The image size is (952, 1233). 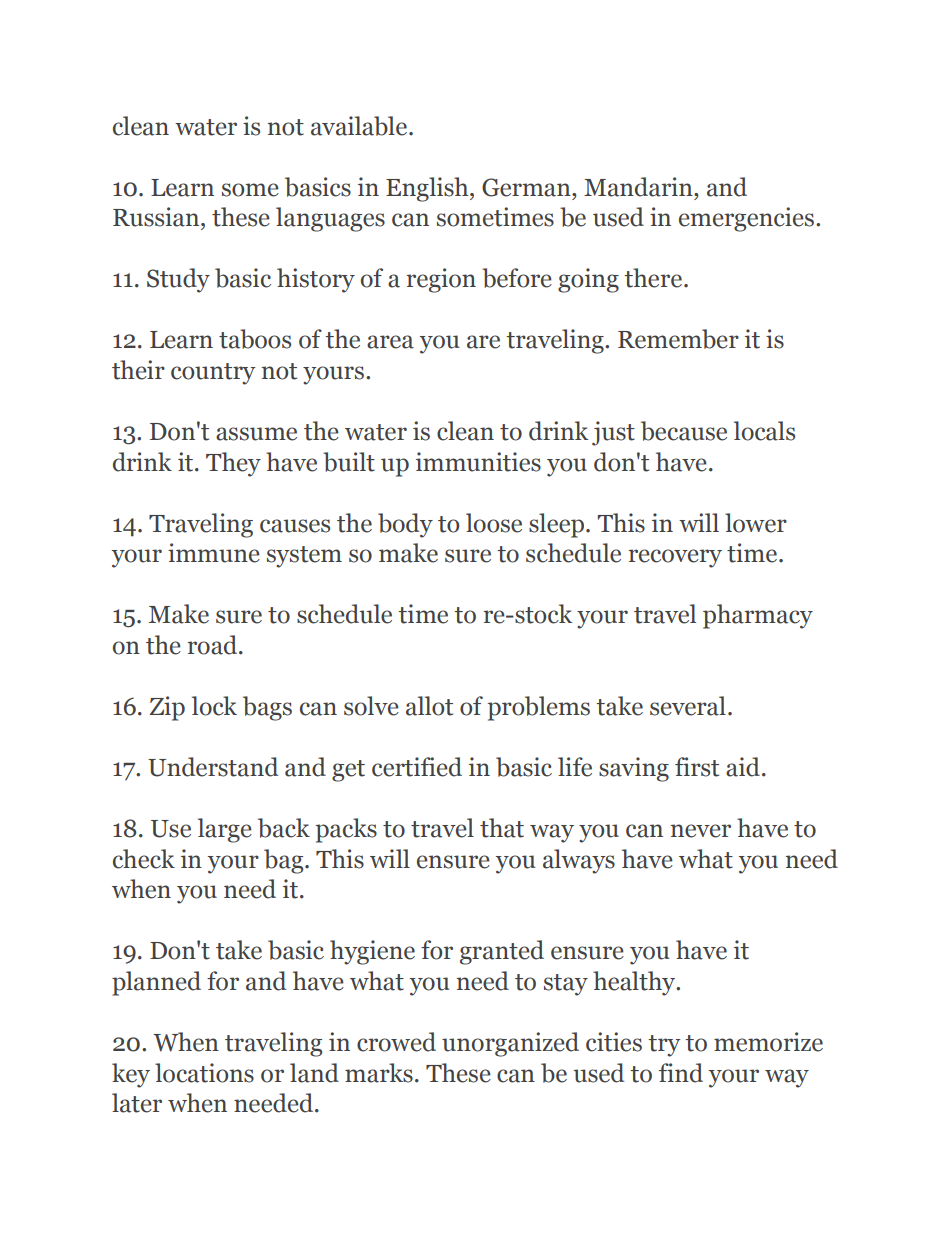 What do you see at coordinates (429, 706) in the page?
I see `allot` at bounding box center [429, 706].
